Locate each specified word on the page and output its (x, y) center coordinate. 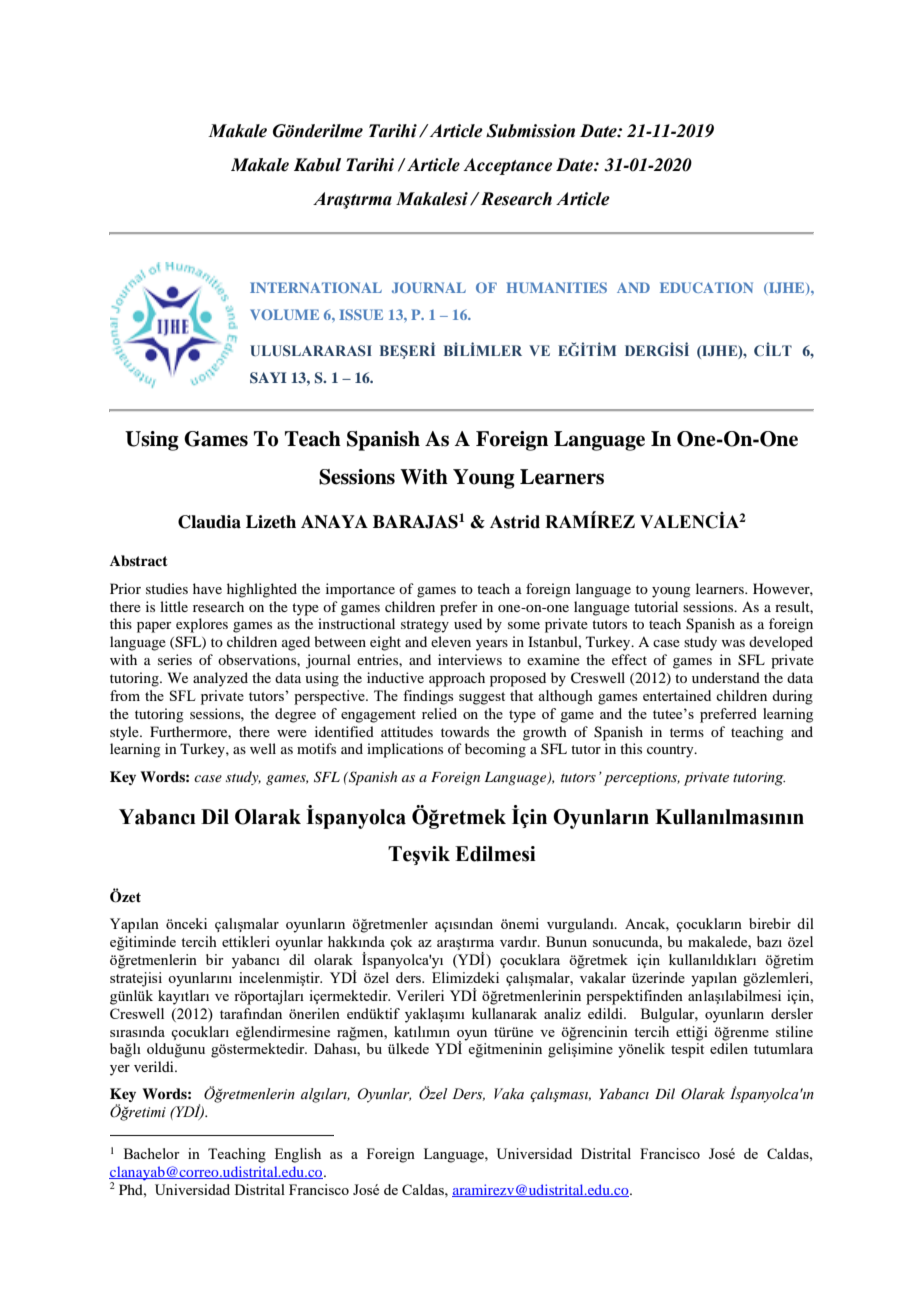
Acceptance (507, 166)
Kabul (317, 165)
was (733, 643)
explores (202, 625)
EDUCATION (706, 287)
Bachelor (152, 1153)
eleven (451, 641)
